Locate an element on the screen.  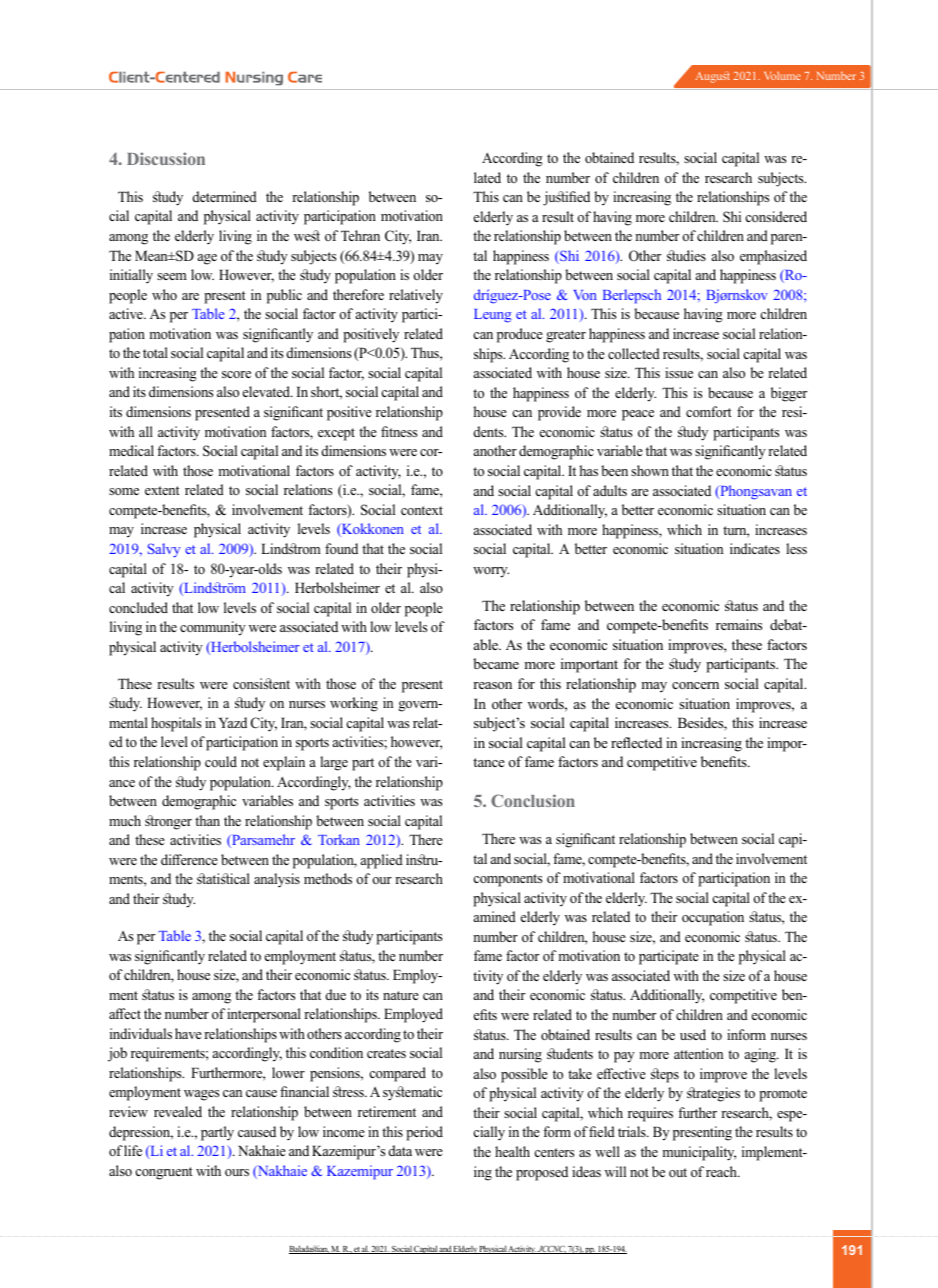
indicates is located at coordinates (755, 548).
